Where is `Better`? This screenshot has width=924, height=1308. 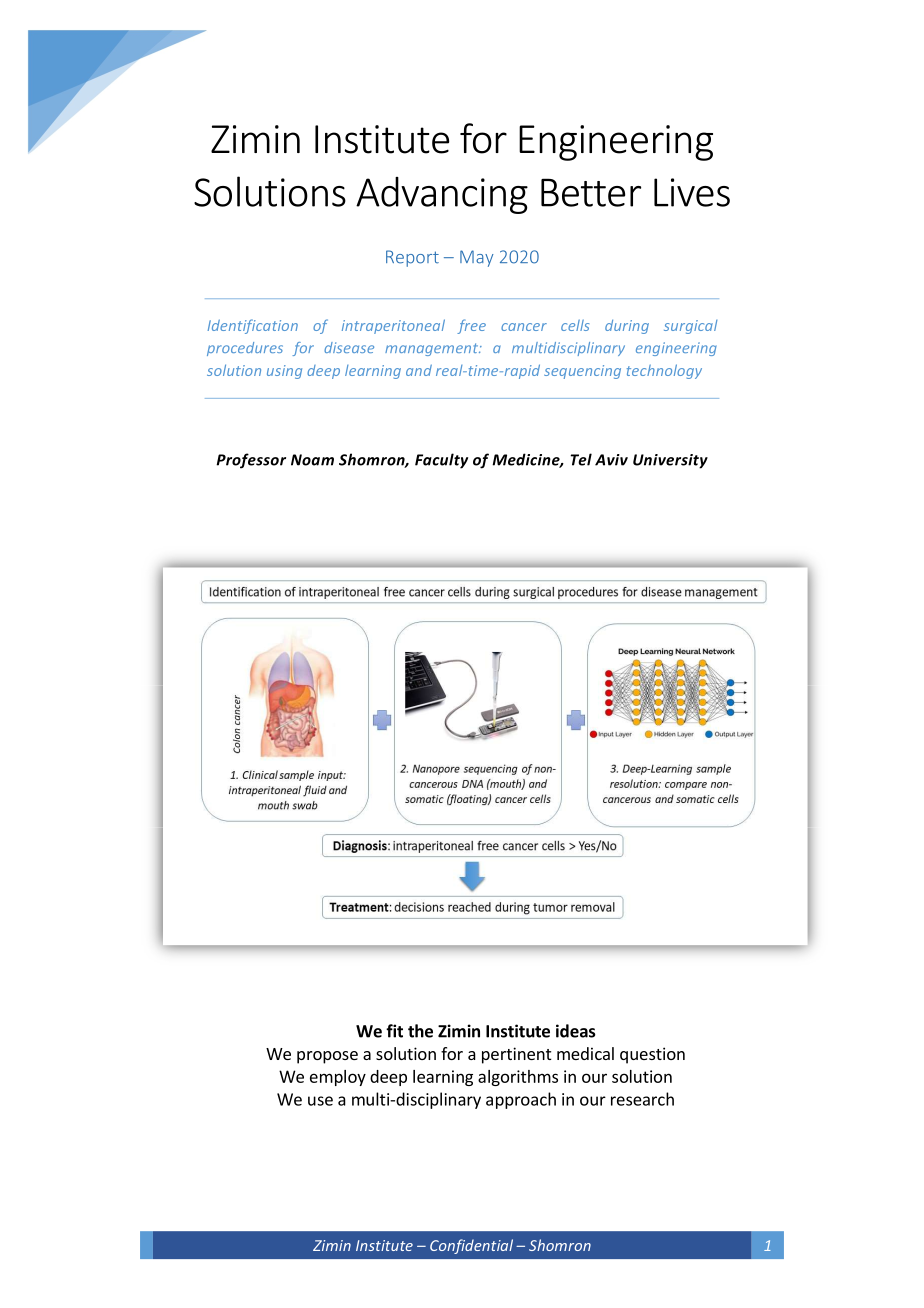
Better is located at coordinates (591, 192).
